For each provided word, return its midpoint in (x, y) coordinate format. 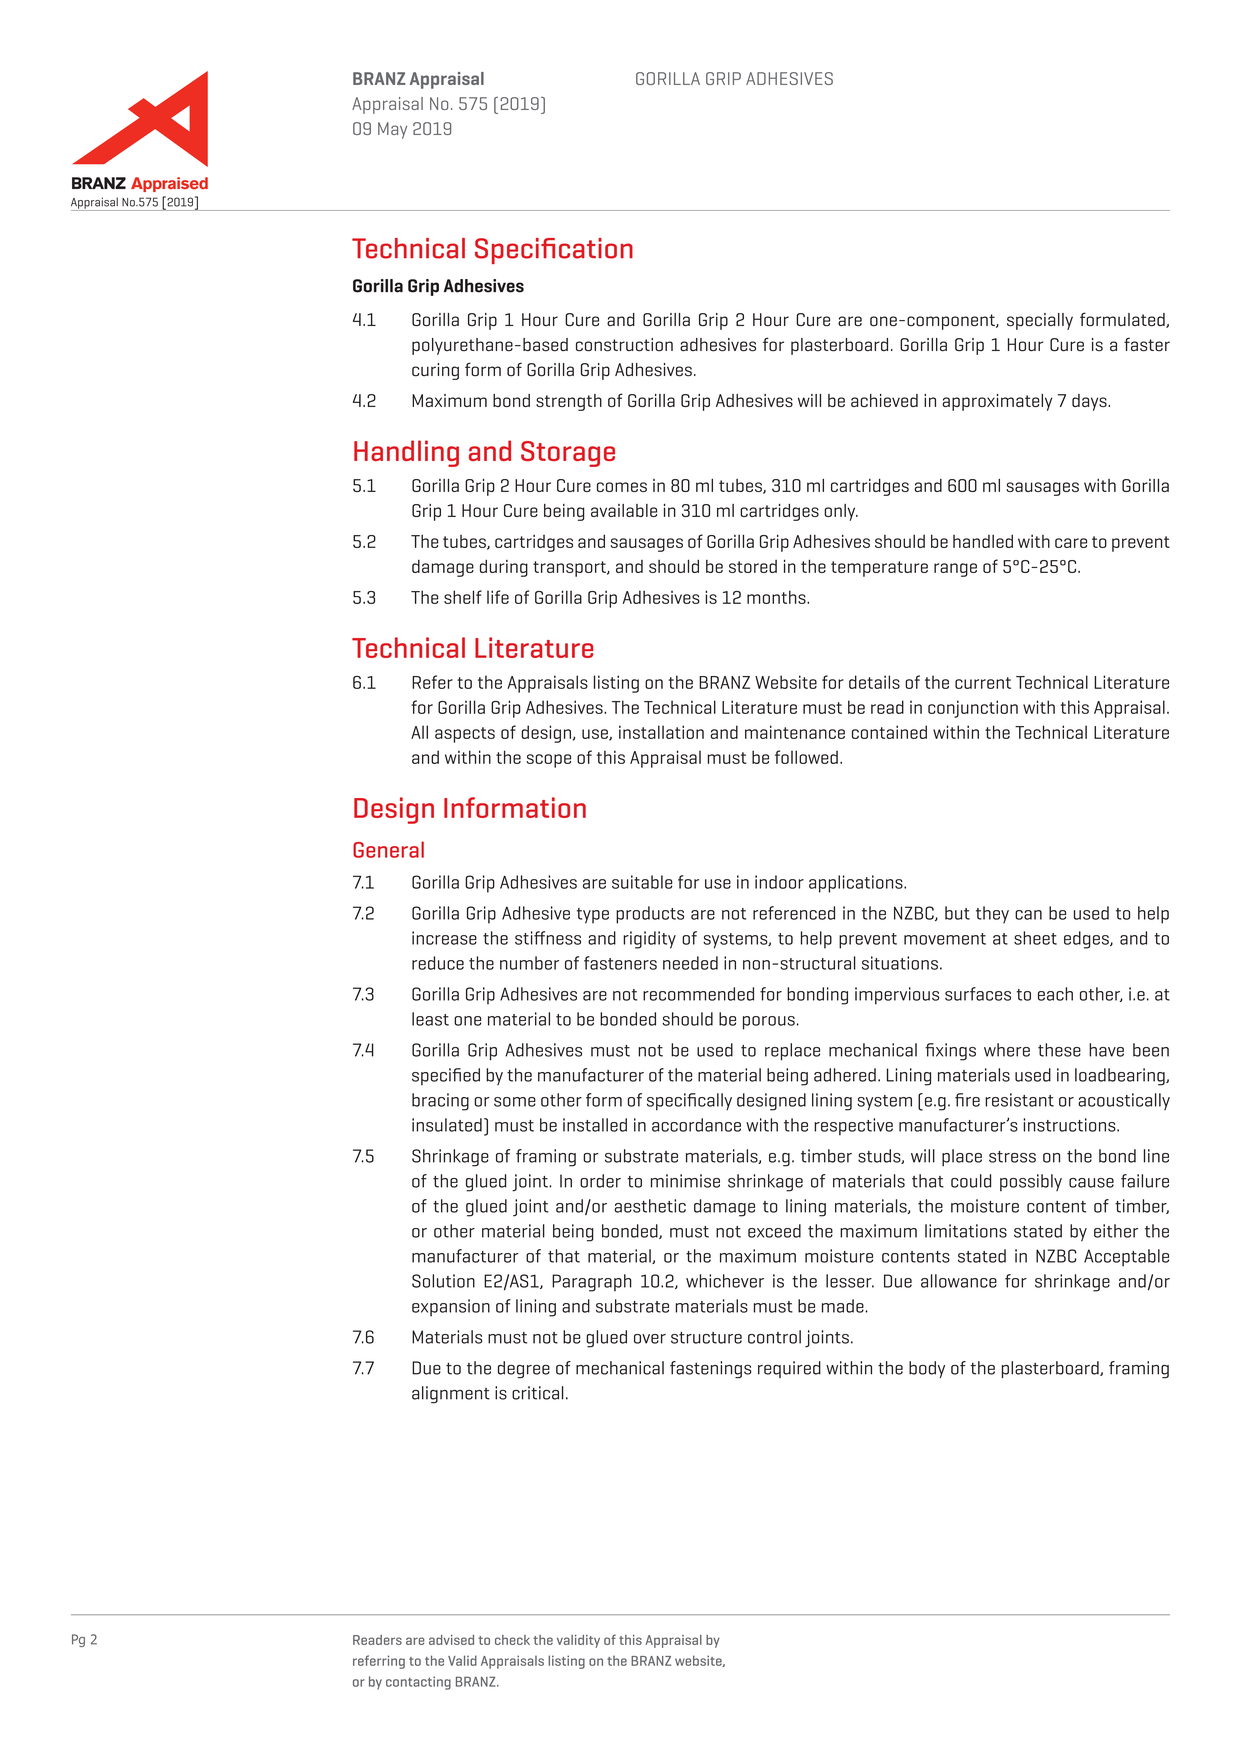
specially (1040, 321)
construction (624, 345)
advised (451, 1640)
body (927, 1369)
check (512, 1640)
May (392, 130)
